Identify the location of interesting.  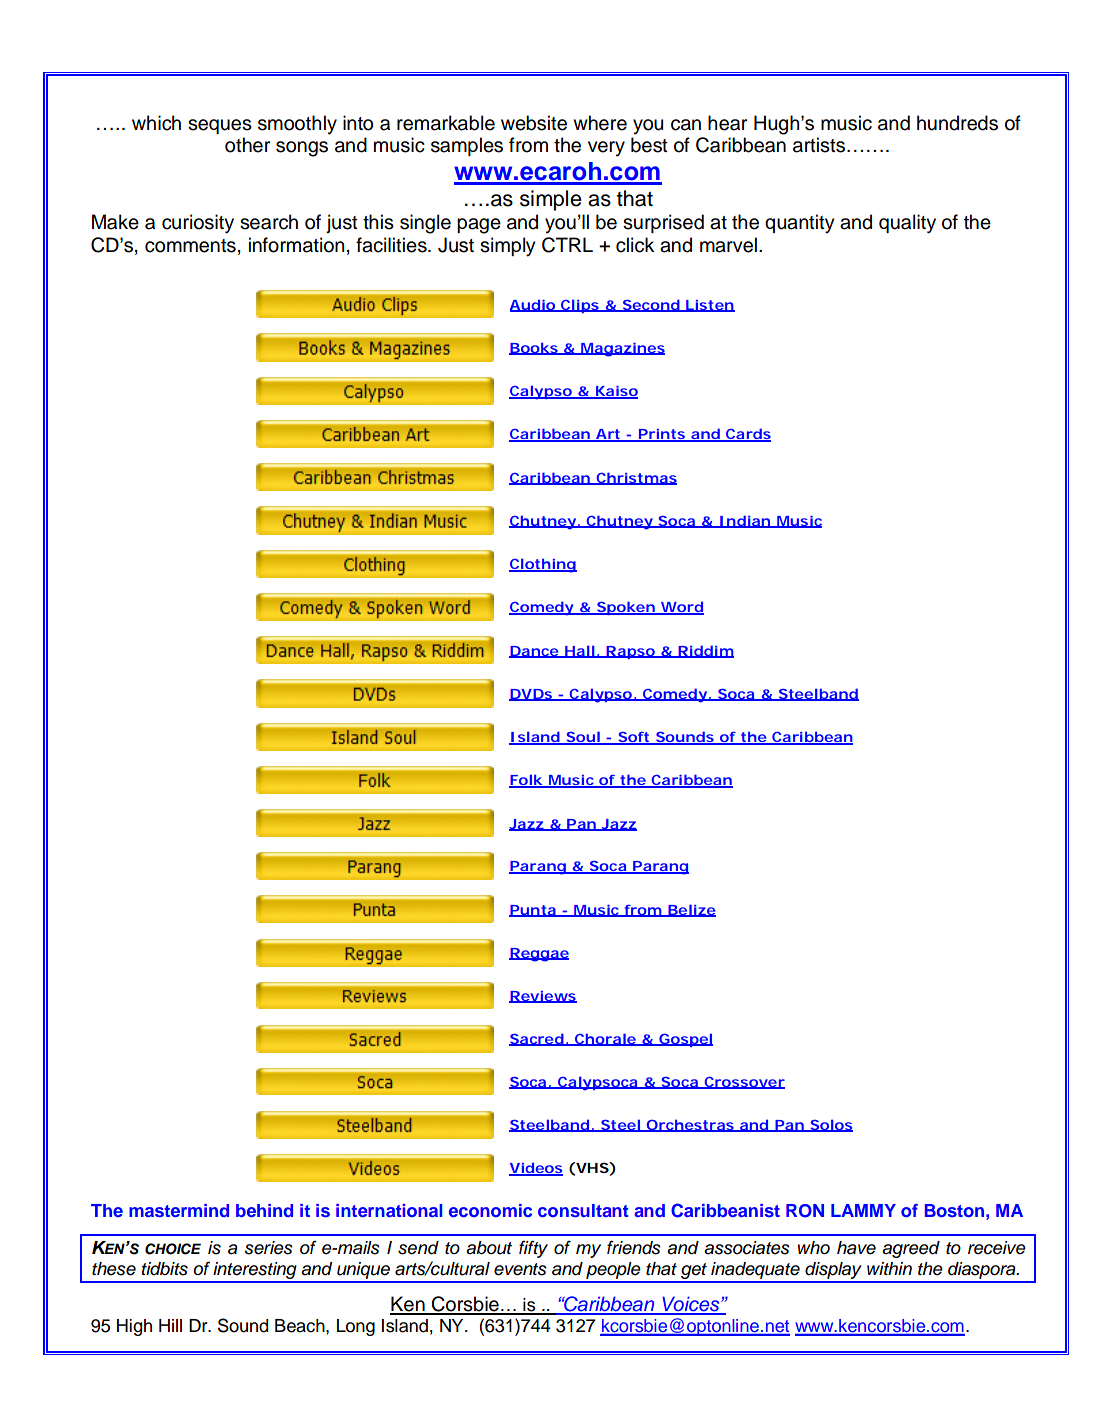
(255, 1272).
